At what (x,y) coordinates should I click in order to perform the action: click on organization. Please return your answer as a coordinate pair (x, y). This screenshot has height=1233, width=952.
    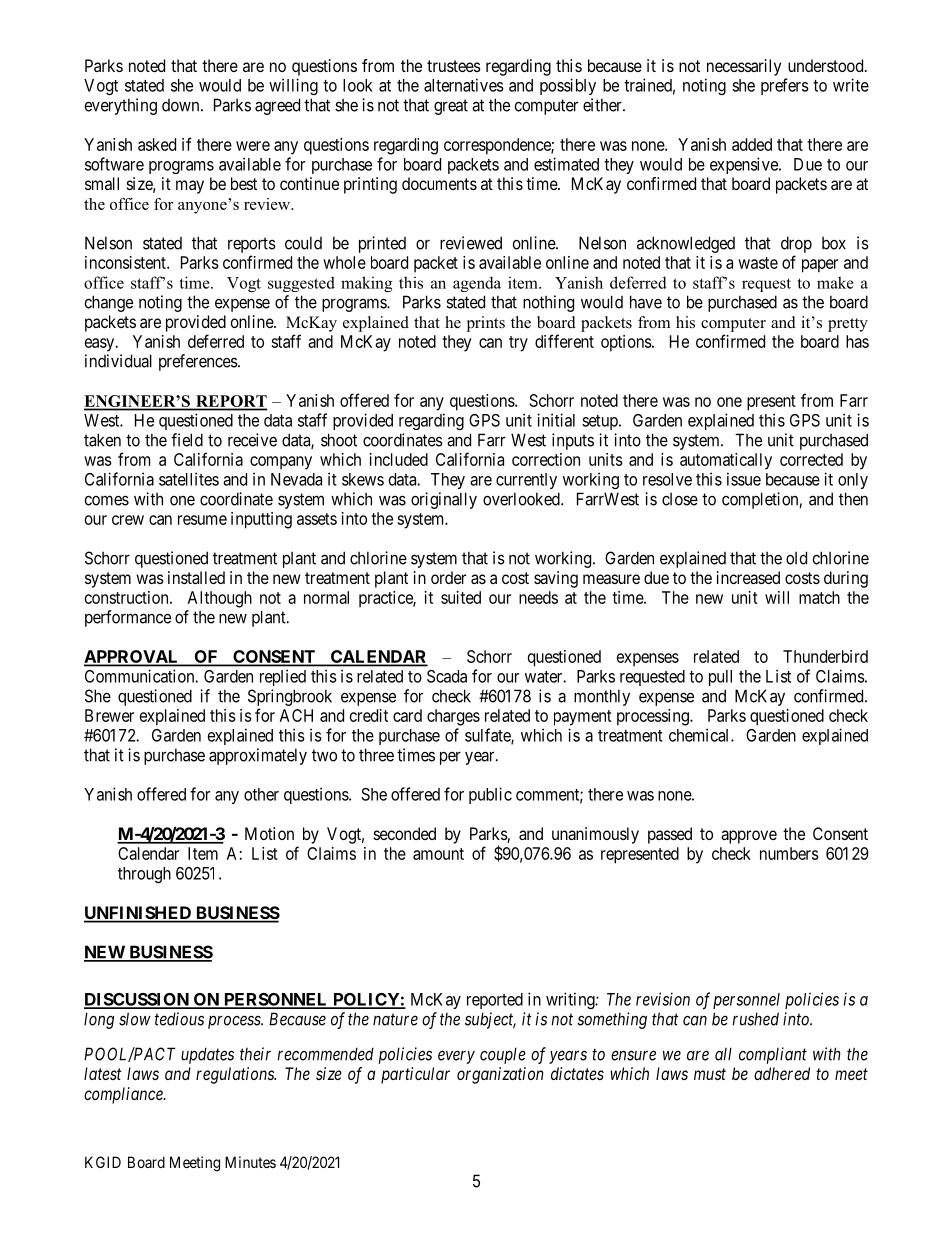
    Looking at the image, I should click on (500, 1075).
